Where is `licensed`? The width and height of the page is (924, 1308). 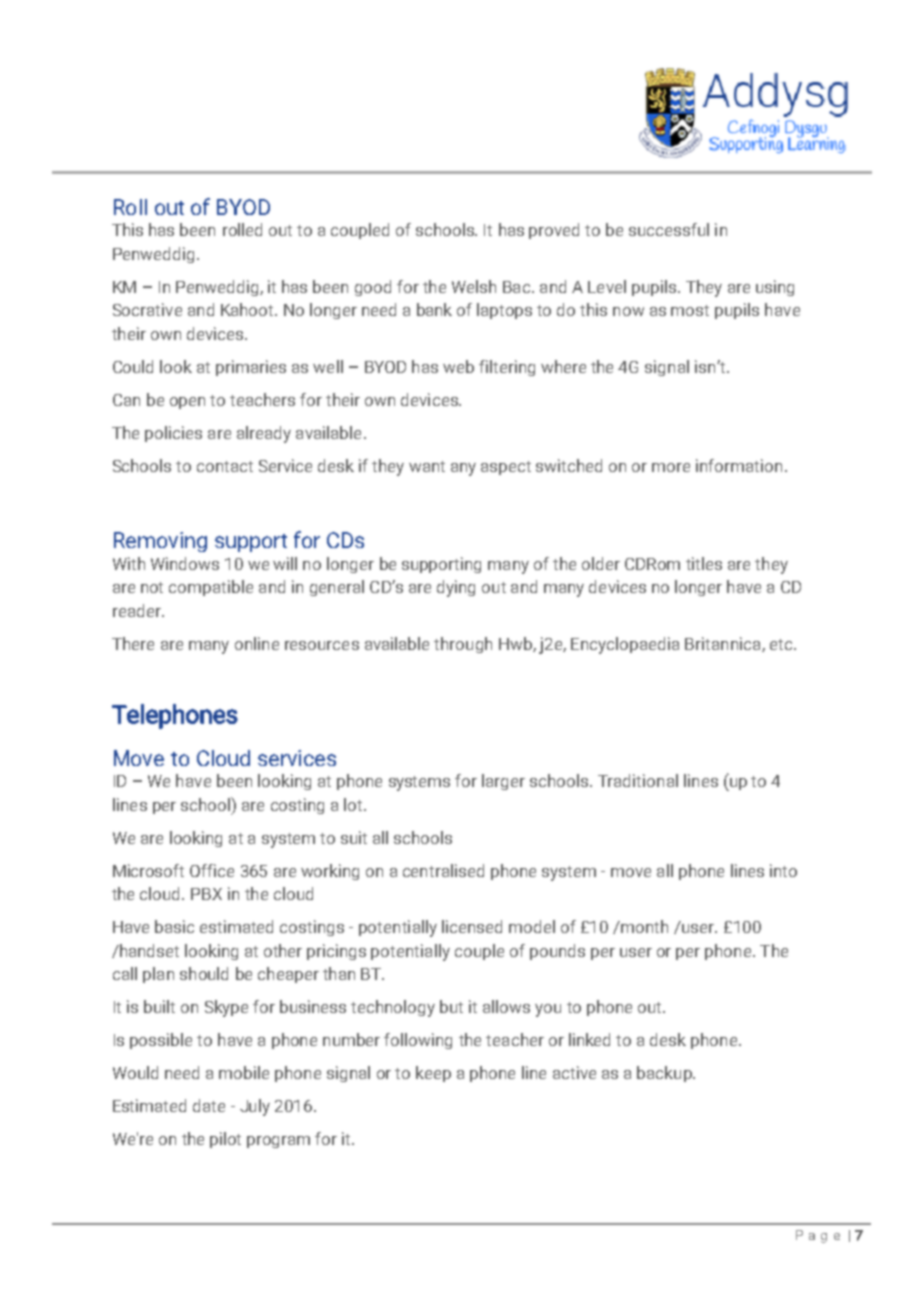 licensed is located at coordinates (472, 926).
